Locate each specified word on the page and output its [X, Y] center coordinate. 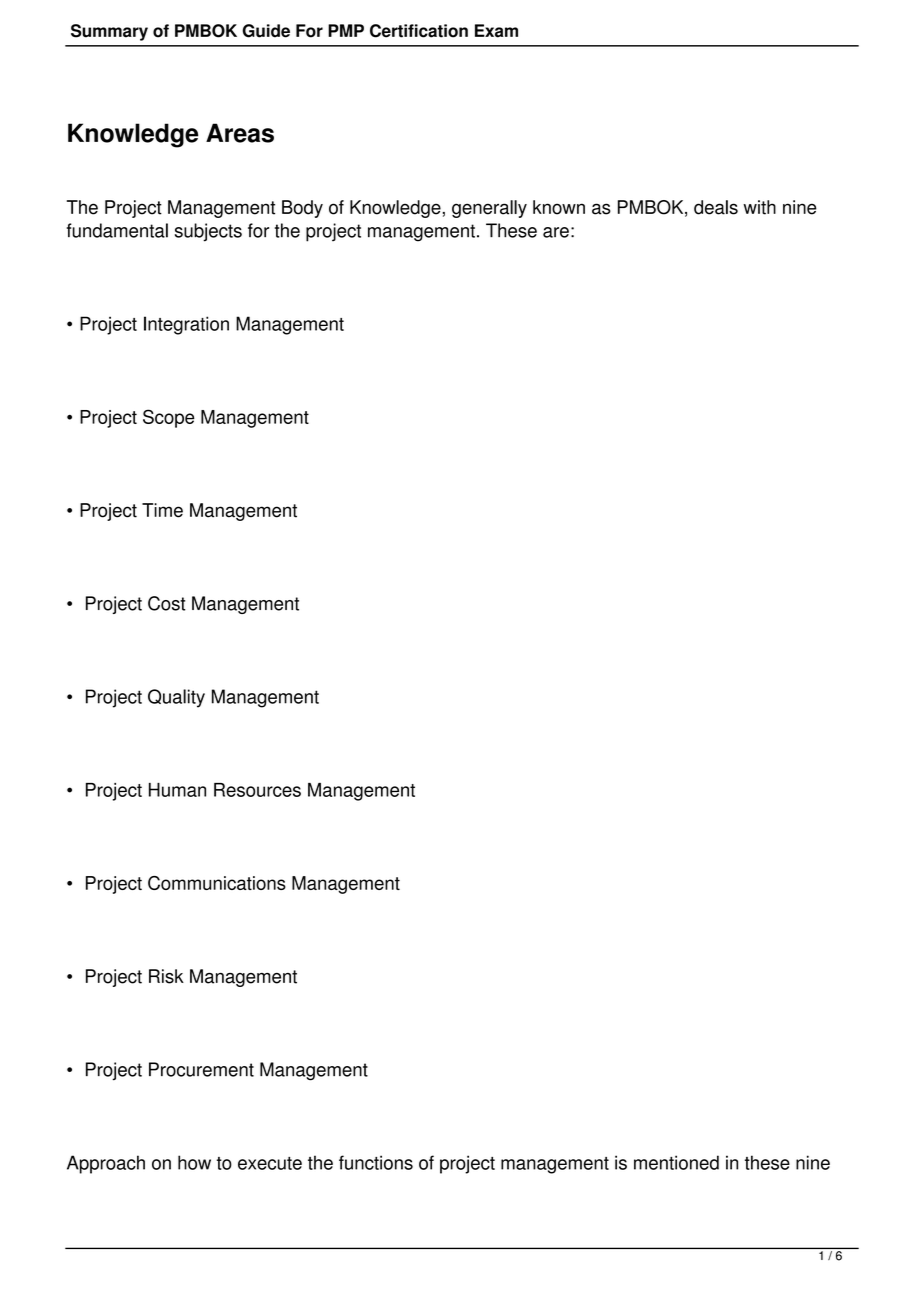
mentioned [676, 1162]
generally [489, 209]
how [194, 1162]
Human [177, 790]
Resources [257, 790]
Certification [419, 31]
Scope [169, 418]
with [759, 207]
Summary [109, 32]
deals [716, 207]
